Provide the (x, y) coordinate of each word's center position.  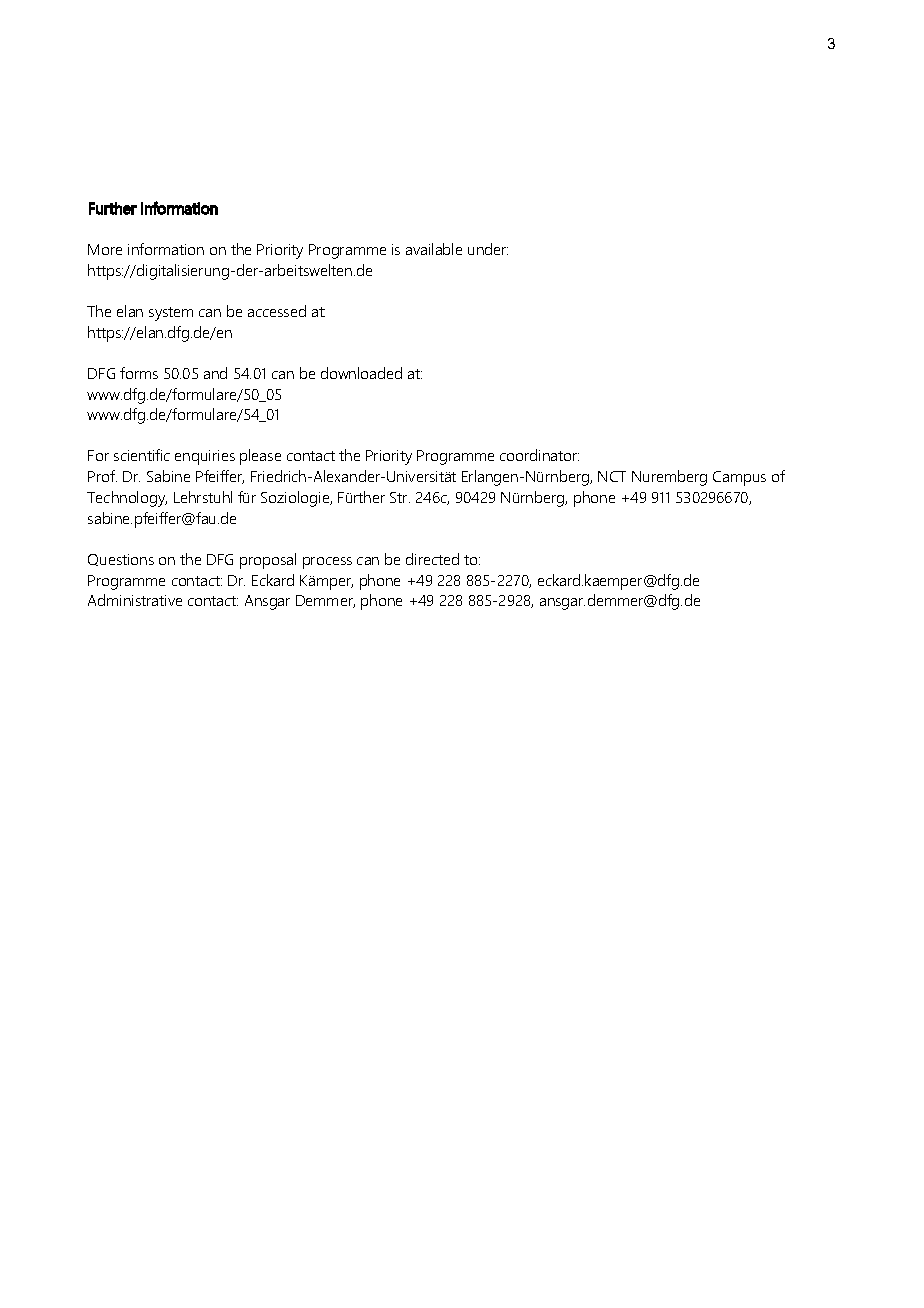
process (327, 563)
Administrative (135, 600)
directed (432, 559)
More (105, 249)
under (488, 249)
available (434, 249)
